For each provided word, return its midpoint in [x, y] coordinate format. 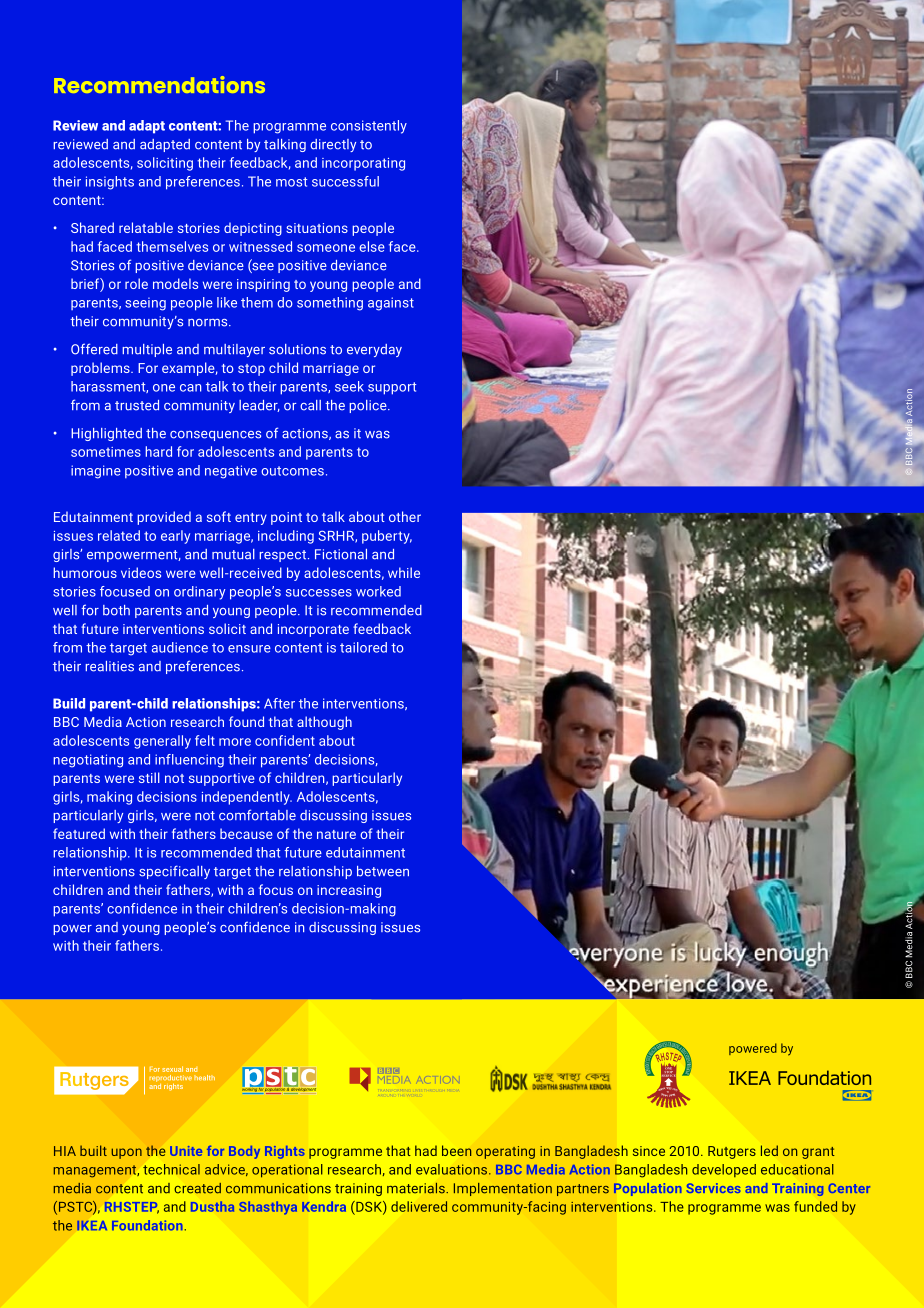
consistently [369, 127]
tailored [363, 647]
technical [171, 1169]
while [404, 572]
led [769, 1150]
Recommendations [159, 84]
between [383, 871]
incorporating [363, 164]
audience [180, 647]
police [369, 406]
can [190, 388]
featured [79, 833]
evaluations [453, 1169]
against [391, 304]
